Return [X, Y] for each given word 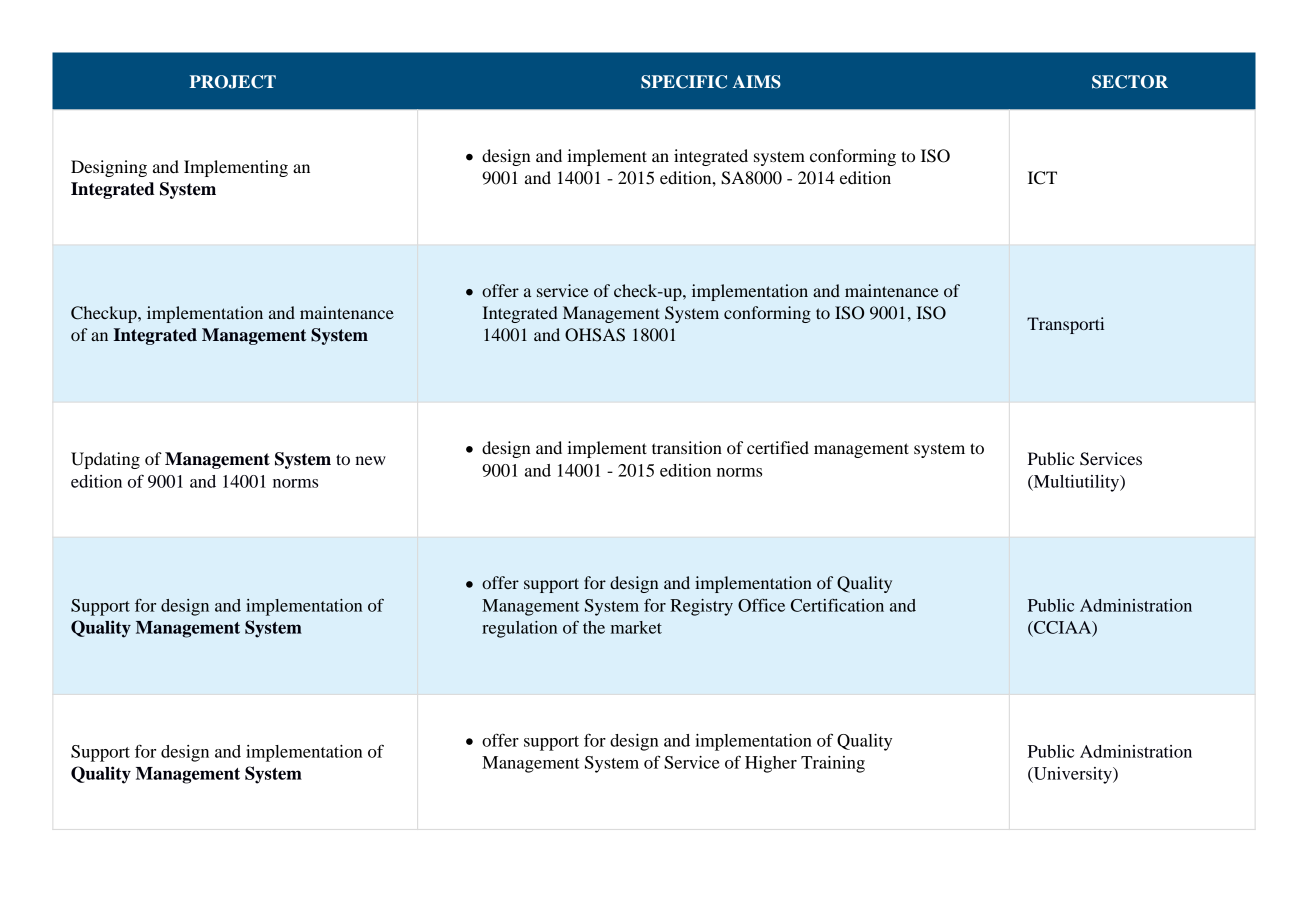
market [636, 627]
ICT [1042, 178]
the [594, 627]
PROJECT [233, 82]
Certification [837, 605]
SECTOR [1130, 82]
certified [778, 447]
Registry [701, 607]
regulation [519, 629]
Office [761, 605]
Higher [771, 764]
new [370, 460]
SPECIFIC [684, 82]
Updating [105, 460]
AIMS [757, 82]
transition [687, 447]
